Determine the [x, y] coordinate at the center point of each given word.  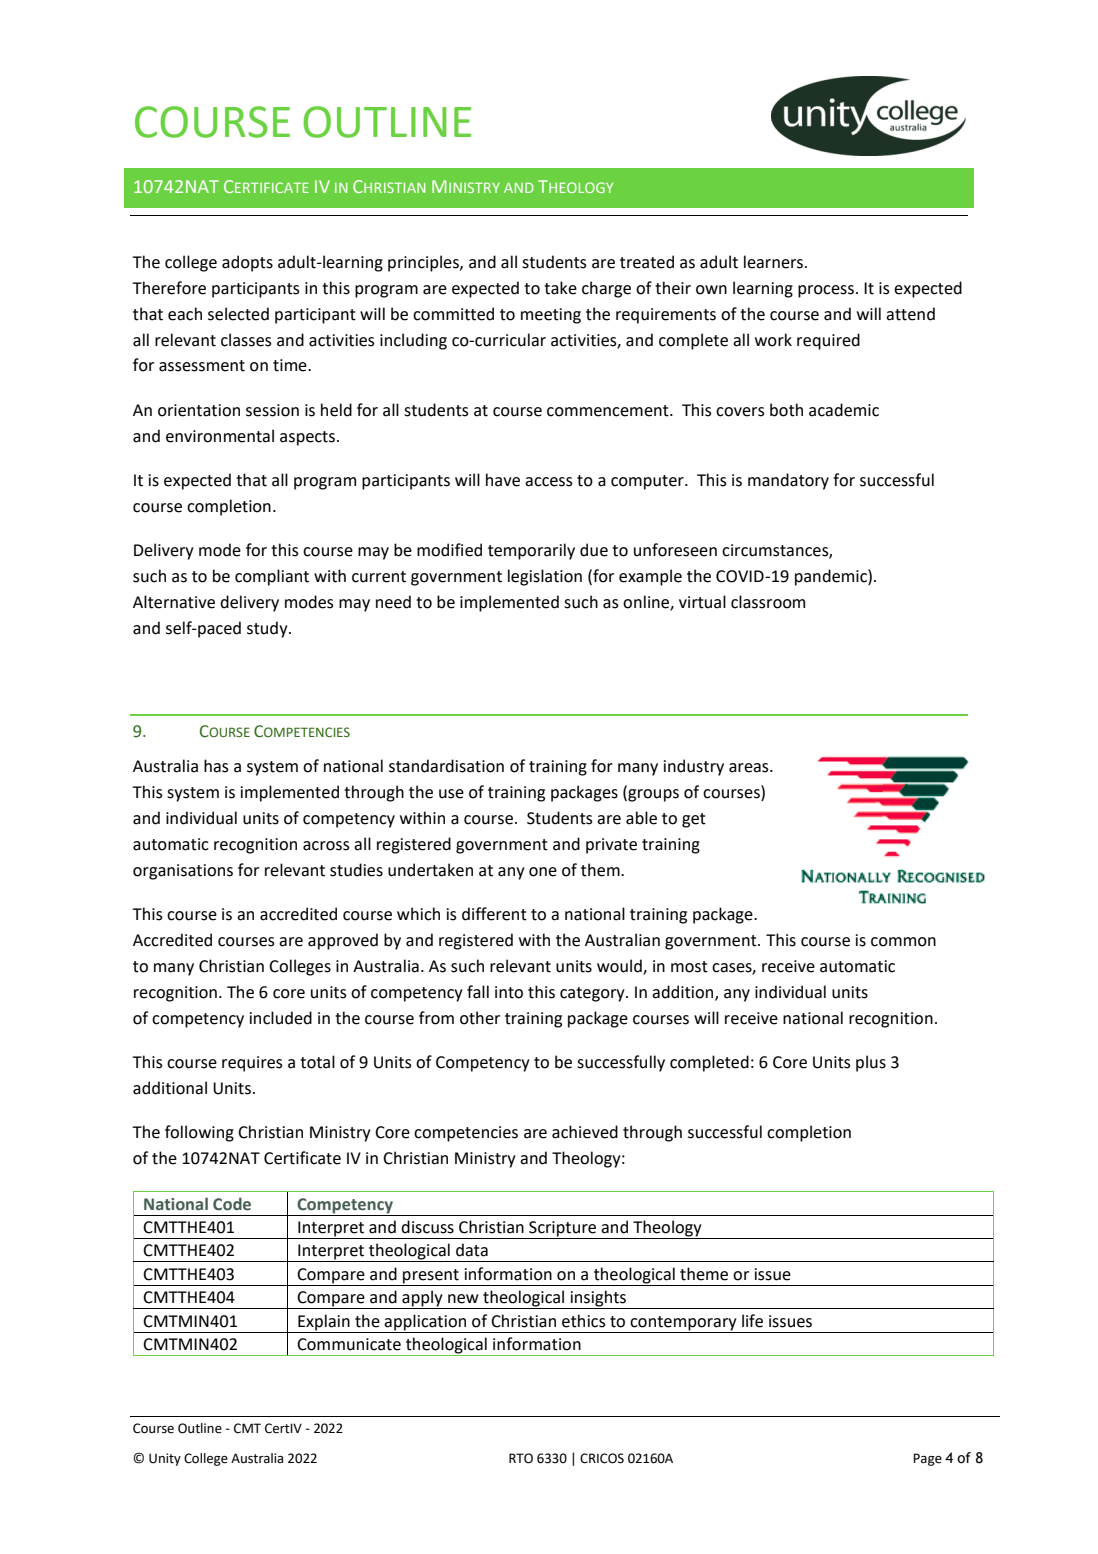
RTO [521, 1458]
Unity [165, 1459]
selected [238, 314]
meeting [551, 316]
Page [927, 1459]
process [826, 291]
